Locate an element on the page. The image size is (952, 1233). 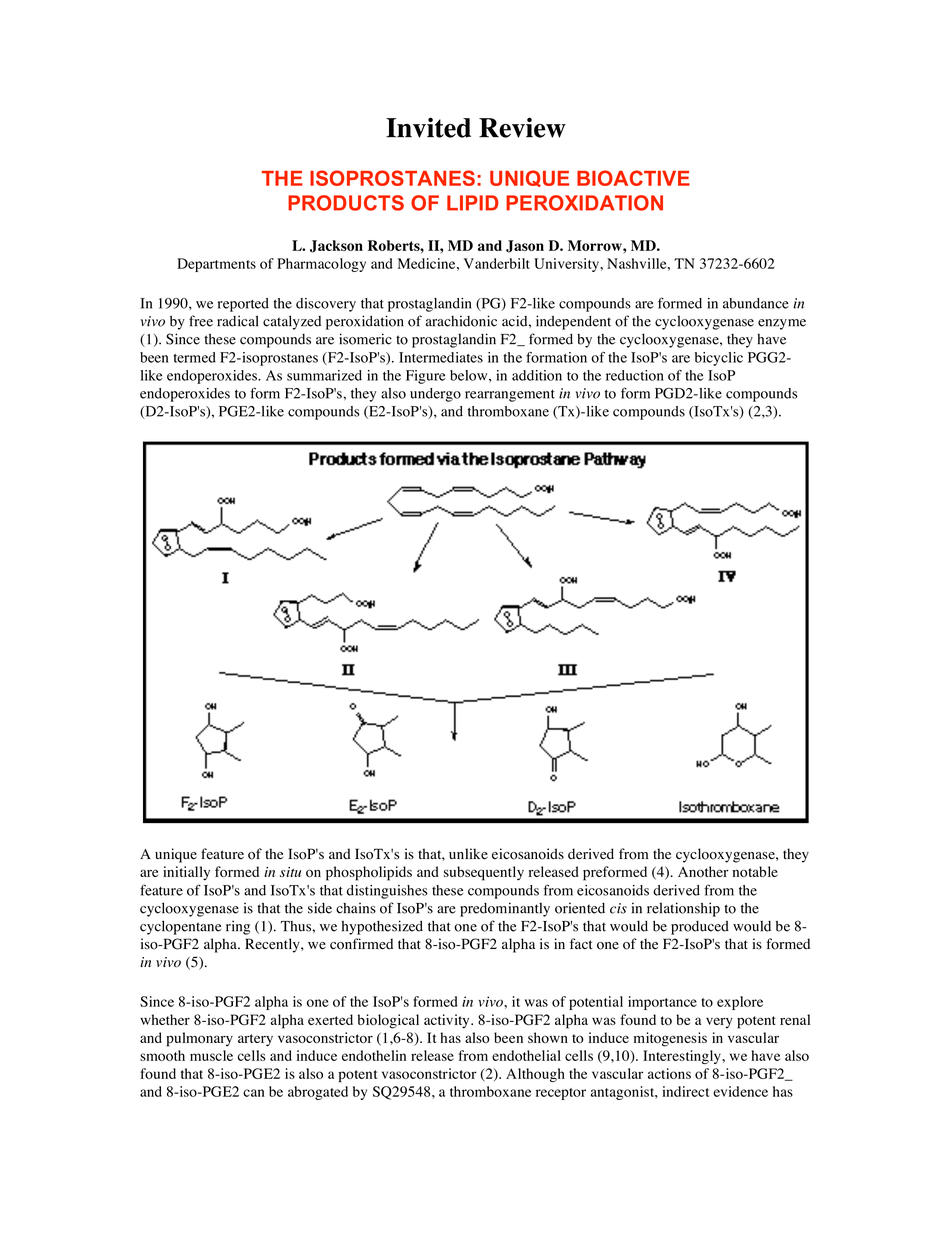
notable is located at coordinates (755, 871).
